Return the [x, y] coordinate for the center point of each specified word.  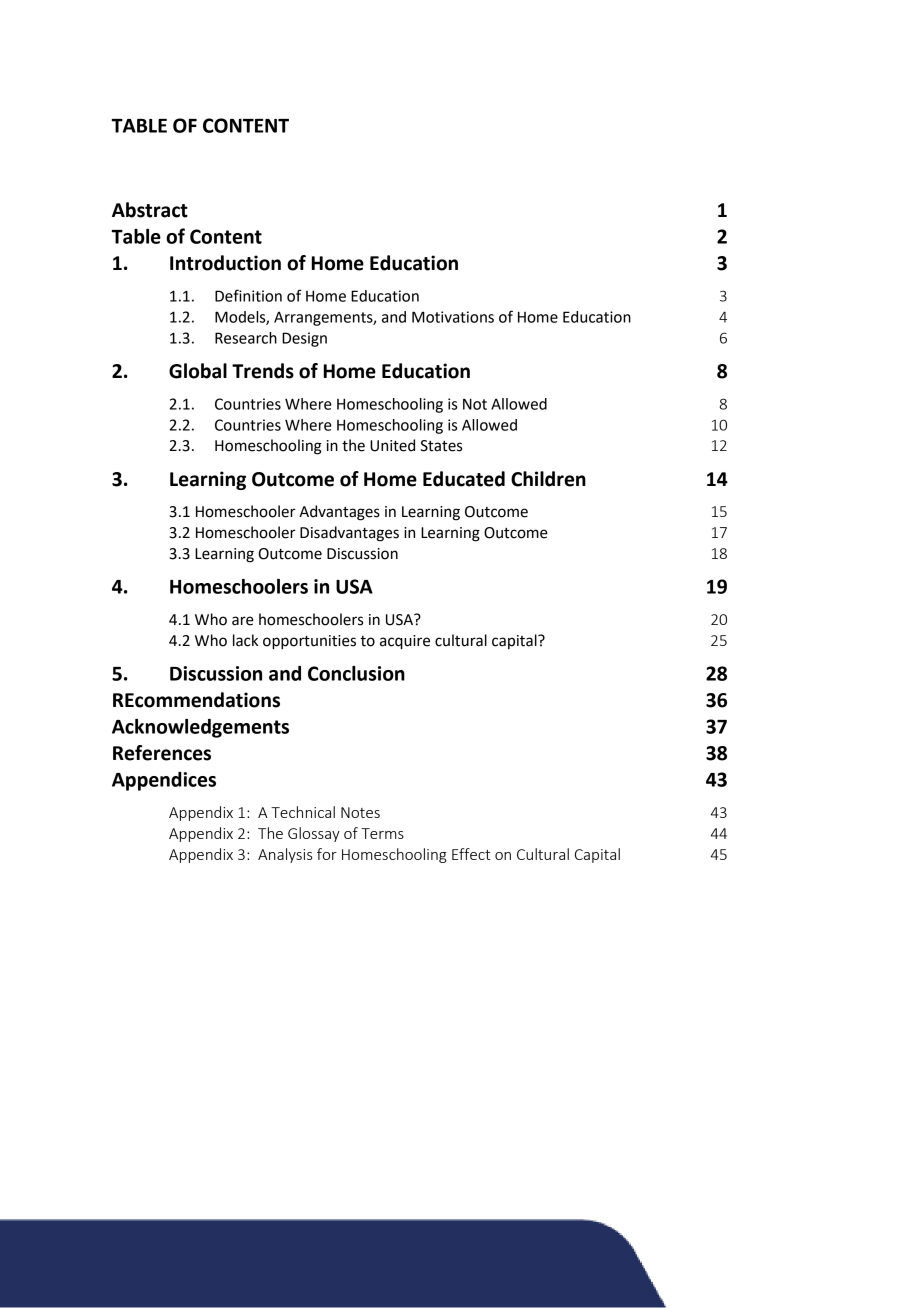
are [243, 621]
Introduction [225, 263]
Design [304, 339]
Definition [248, 295]
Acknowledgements [200, 728]
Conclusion [356, 673]
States [441, 446]
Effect [471, 854]
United [392, 445]
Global [198, 371]
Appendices [164, 781]
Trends [263, 371]
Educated [464, 479]
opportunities [309, 642]
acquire [405, 642]
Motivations [453, 317]
